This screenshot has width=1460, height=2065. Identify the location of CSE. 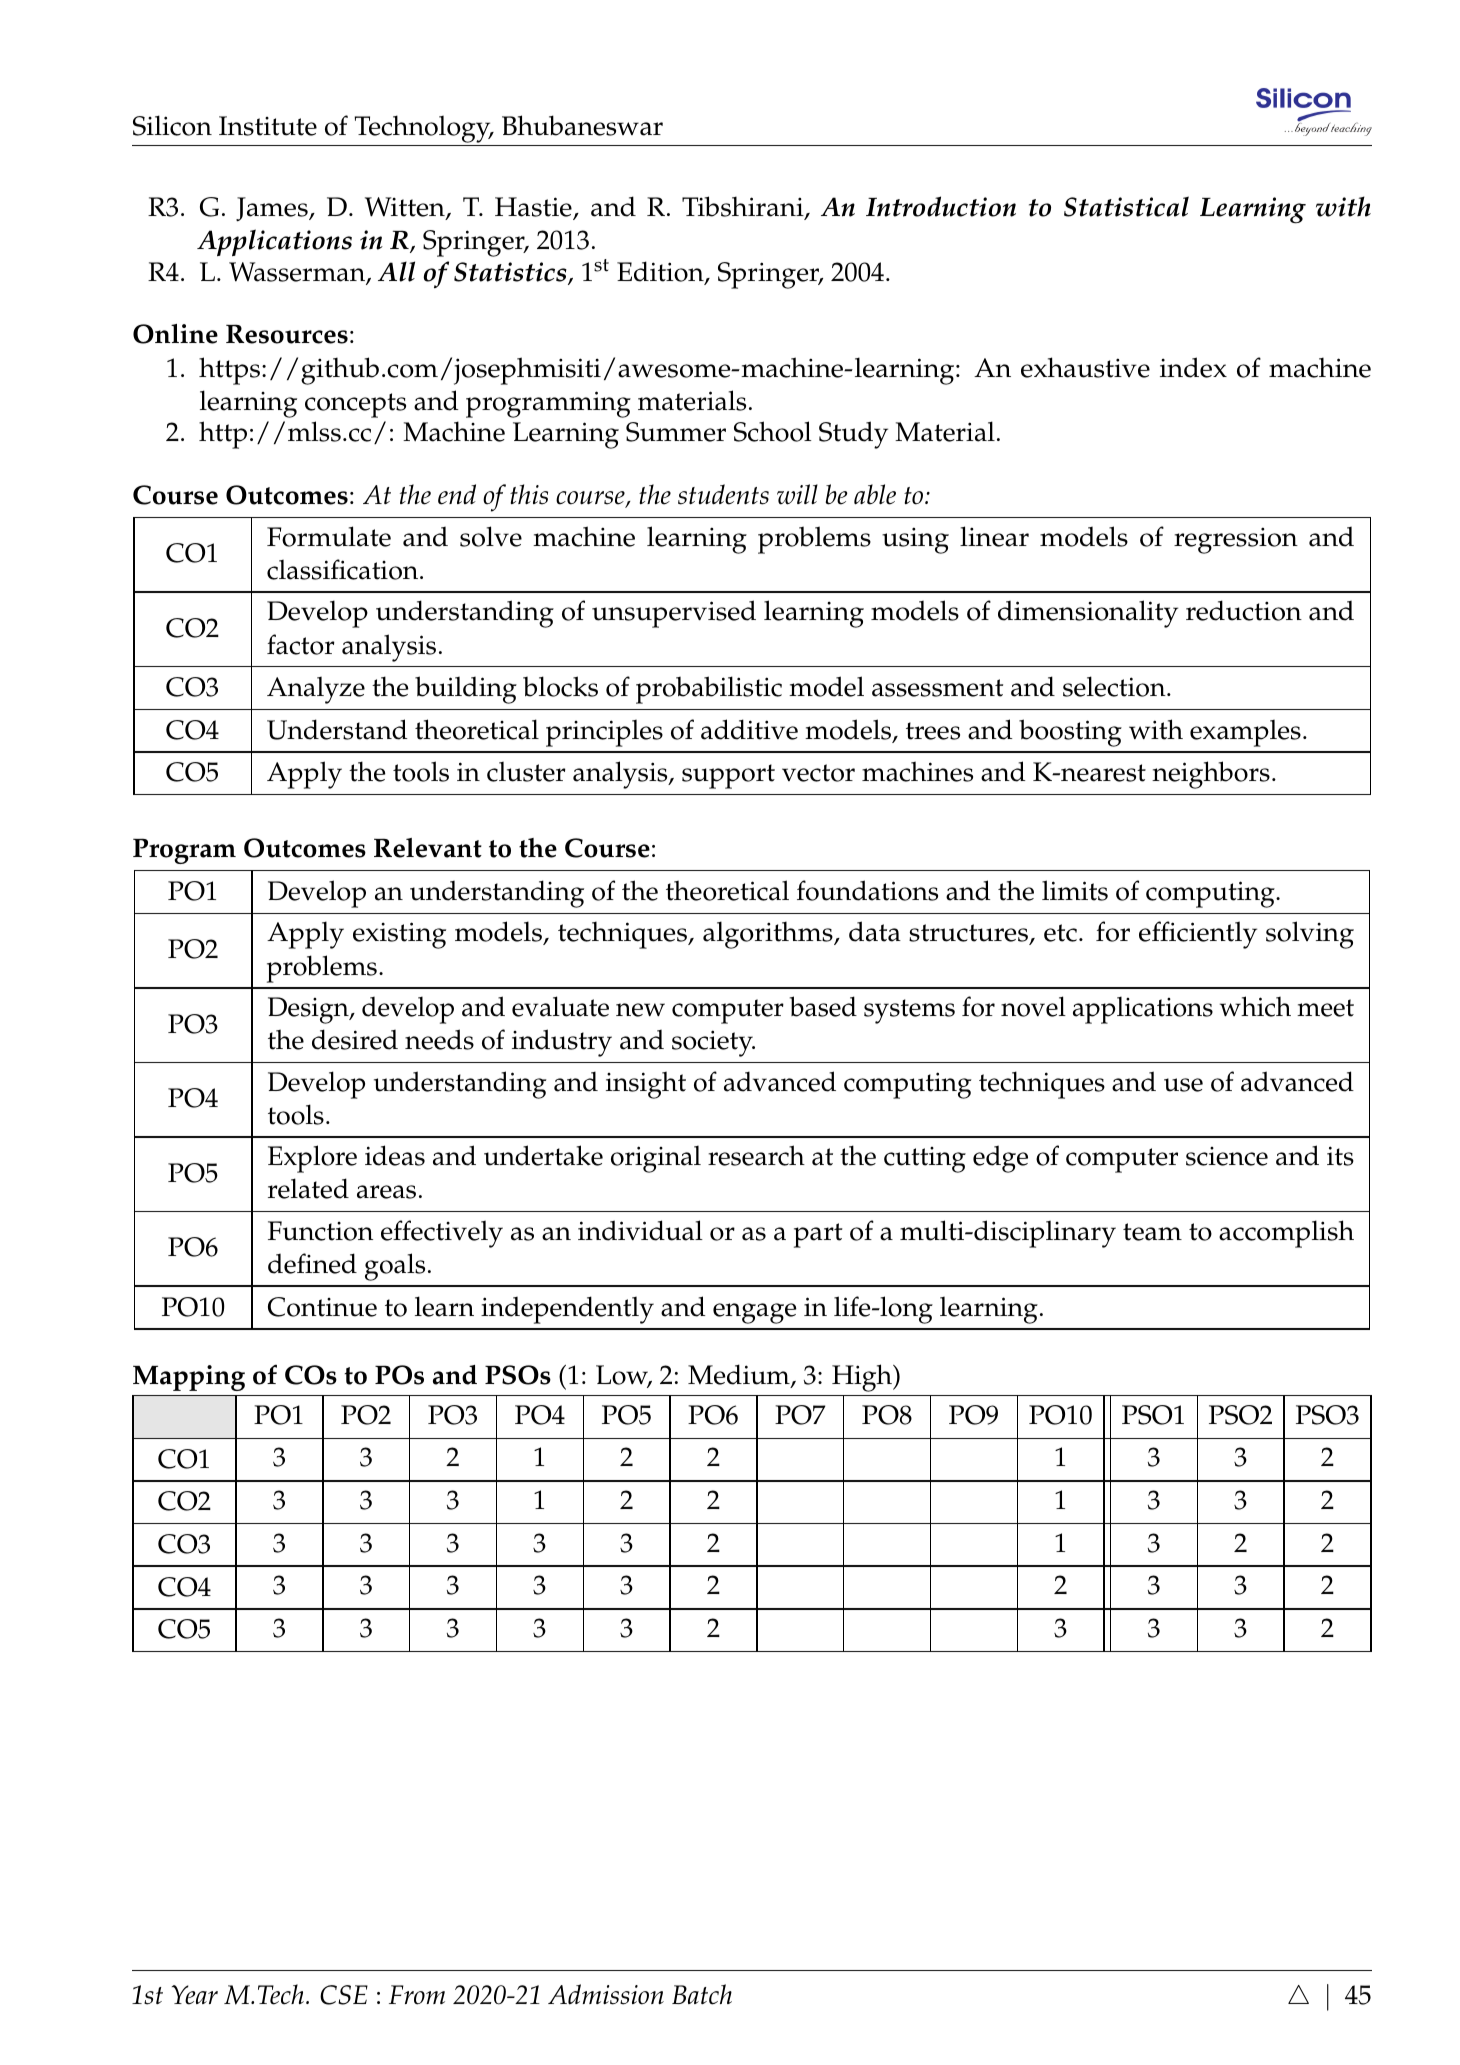
(344, 1995).
